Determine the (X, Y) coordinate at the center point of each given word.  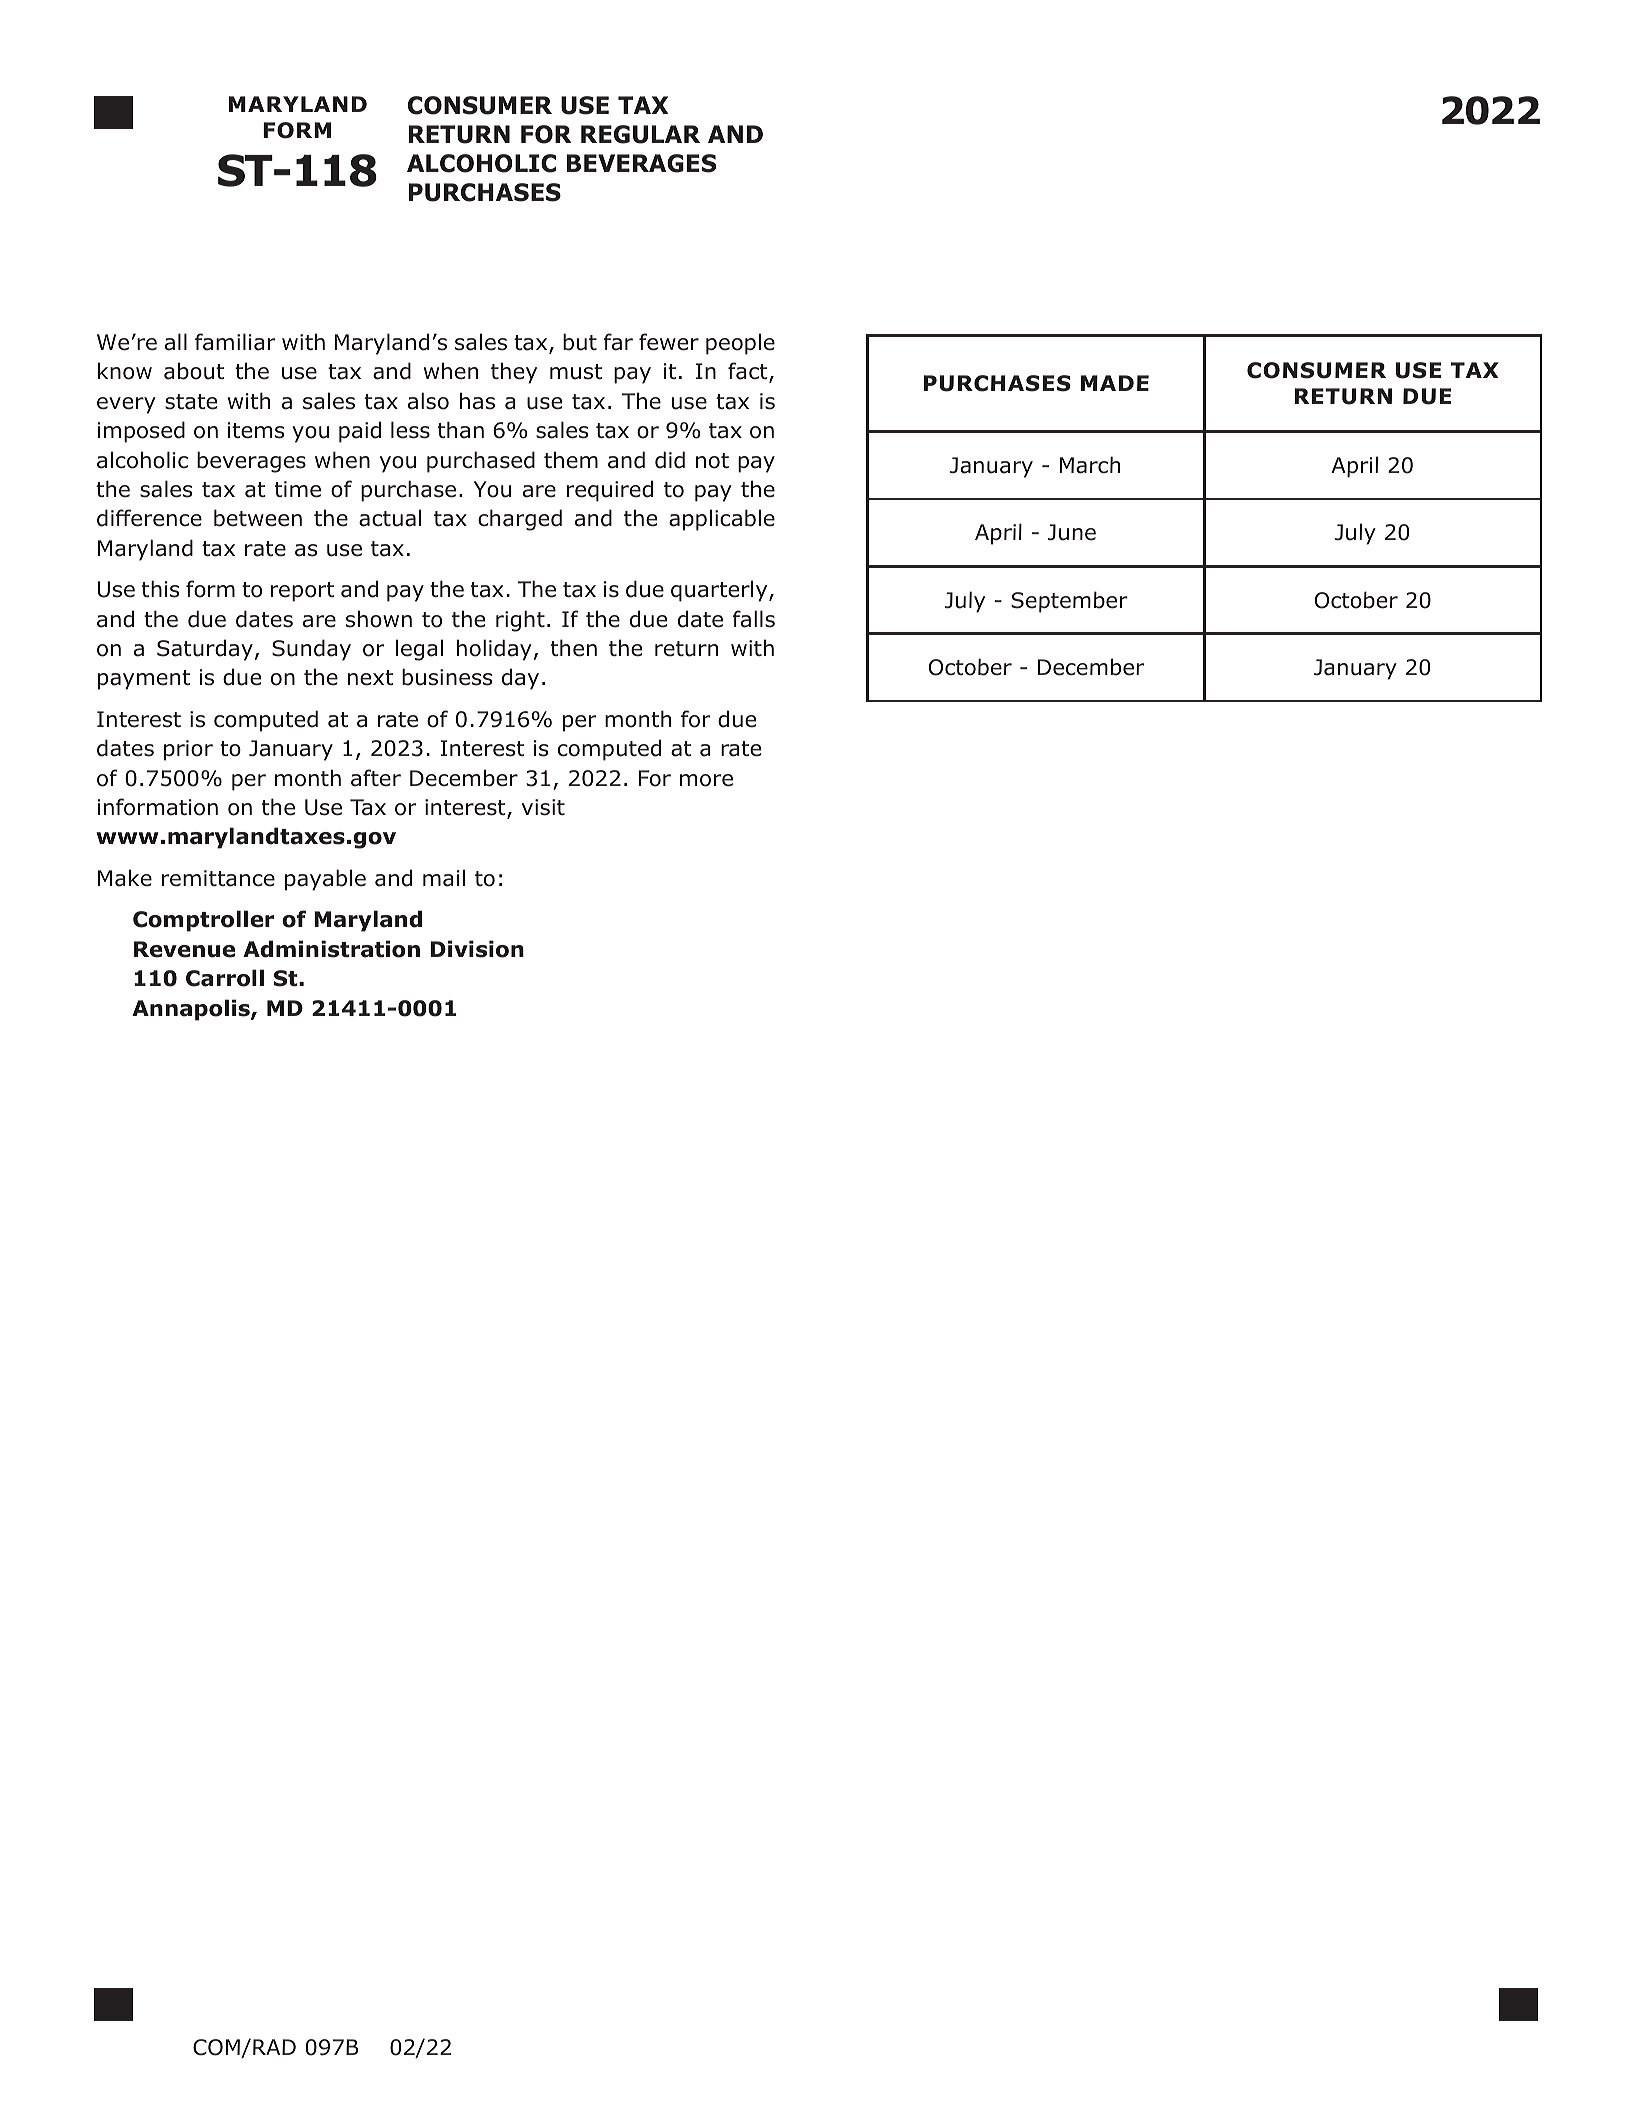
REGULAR (640, 134)
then (574, 648)
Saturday (205, 650)
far (618, 342)
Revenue (184, 949)
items (256, 430)
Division (477, 949)
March (1090, 465)
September (1069, 602)
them (571, 460)
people (740, 344)
